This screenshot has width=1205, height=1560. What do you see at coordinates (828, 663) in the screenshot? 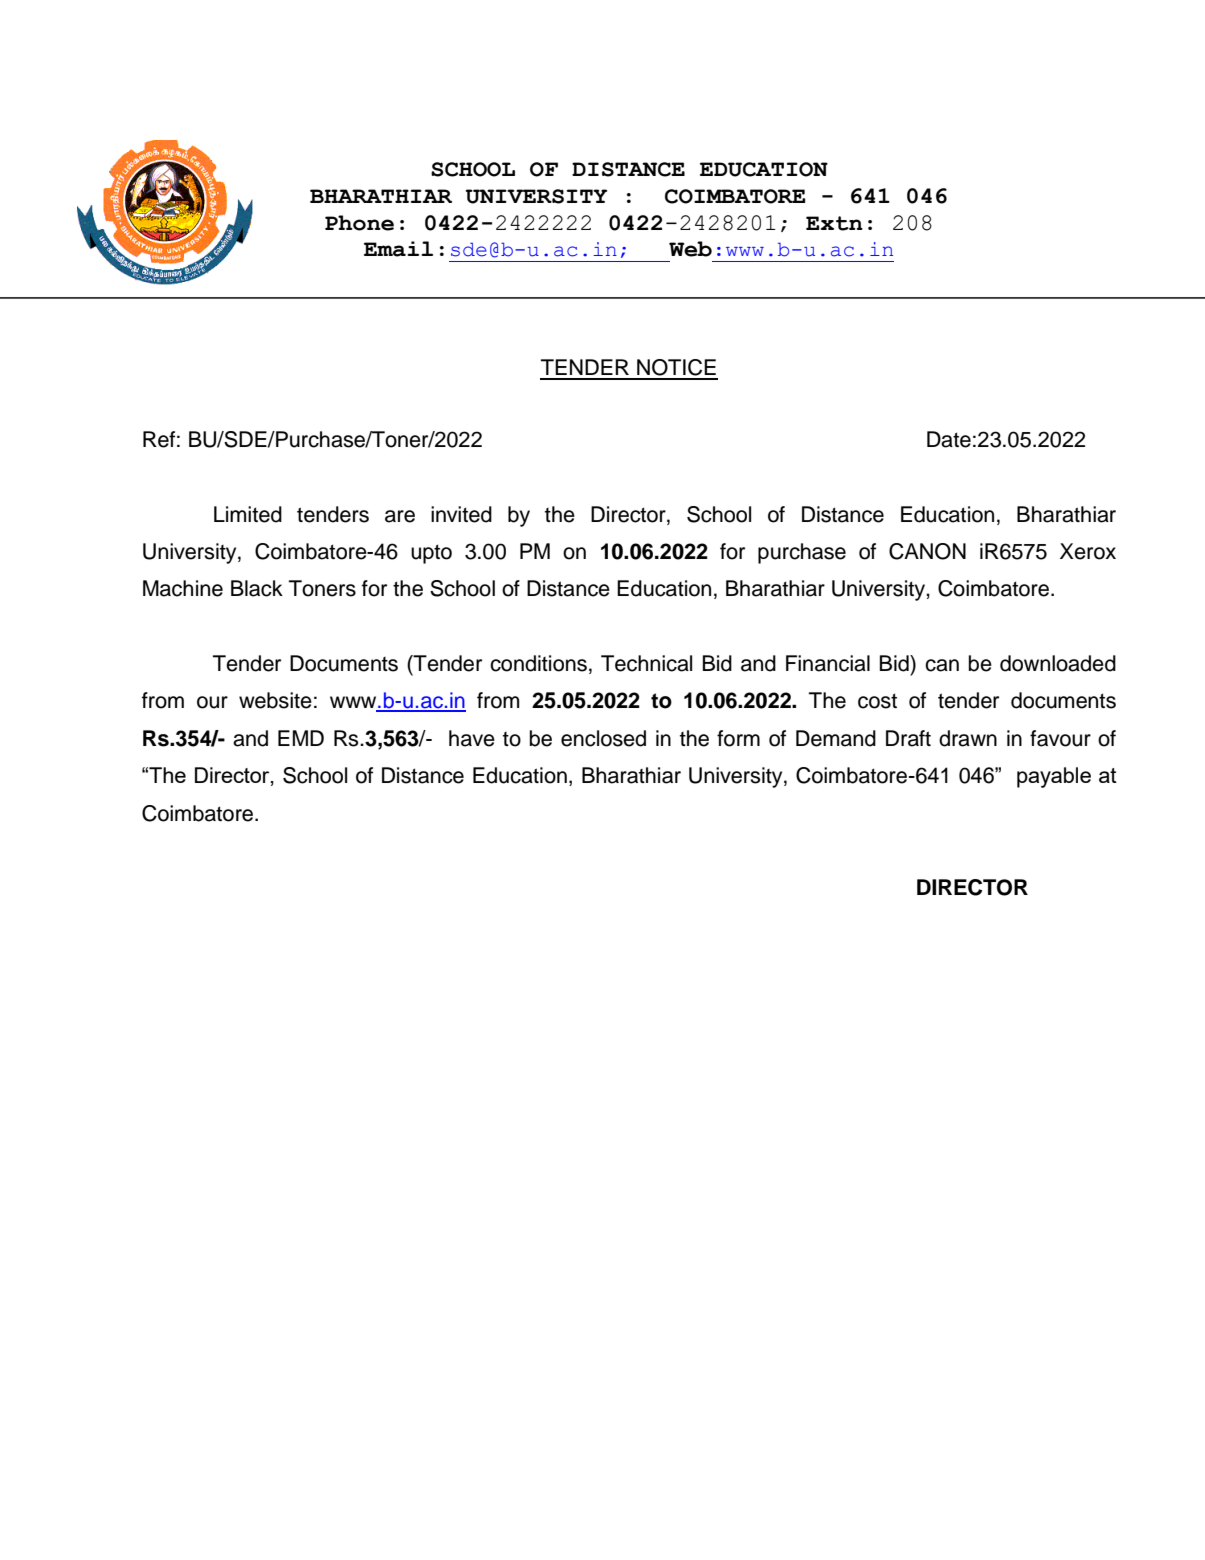
I see `Financial` at bounding box center [828, 663].
